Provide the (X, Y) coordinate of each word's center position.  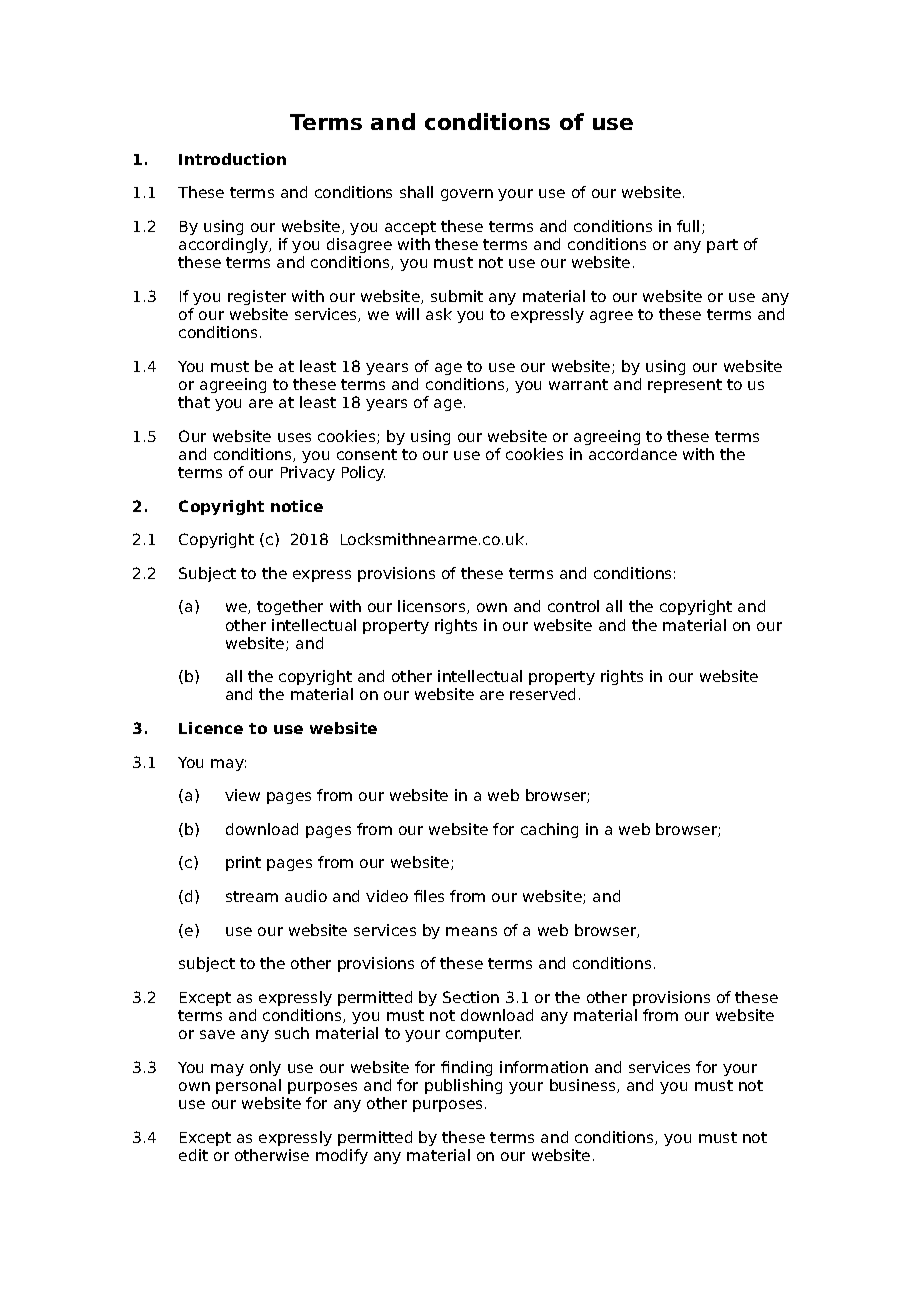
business (584, 1086)
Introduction (232, 159)
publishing (463, 1086)
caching (549, 830)
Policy (363, 473)
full (688, 226)
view (242, 795)
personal (248, 1086)
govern (467, 195)
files (429, 896)
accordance (633, 454)
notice (297, 506)
